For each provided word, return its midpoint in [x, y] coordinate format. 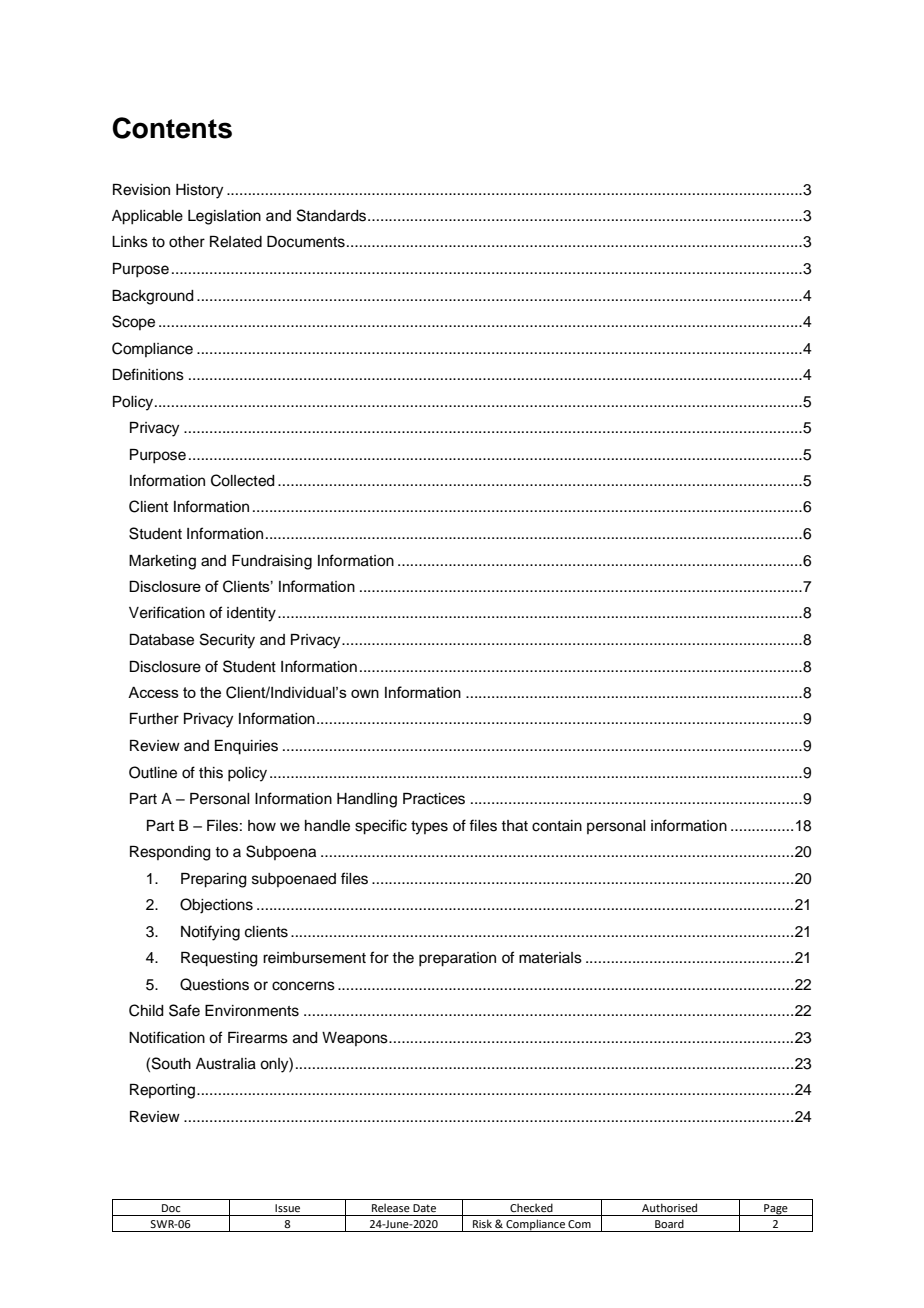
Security [227, 641]
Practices [434, 799]
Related [236, 242]
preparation [457, 959]
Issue [287, 1208]
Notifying [210, 933]
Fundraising [272, 562]
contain [557, 826]
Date [424, 1208]
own [365, 693]
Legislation [224, 217]
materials [550, 958]
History [199, 191]
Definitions [148, 374]
